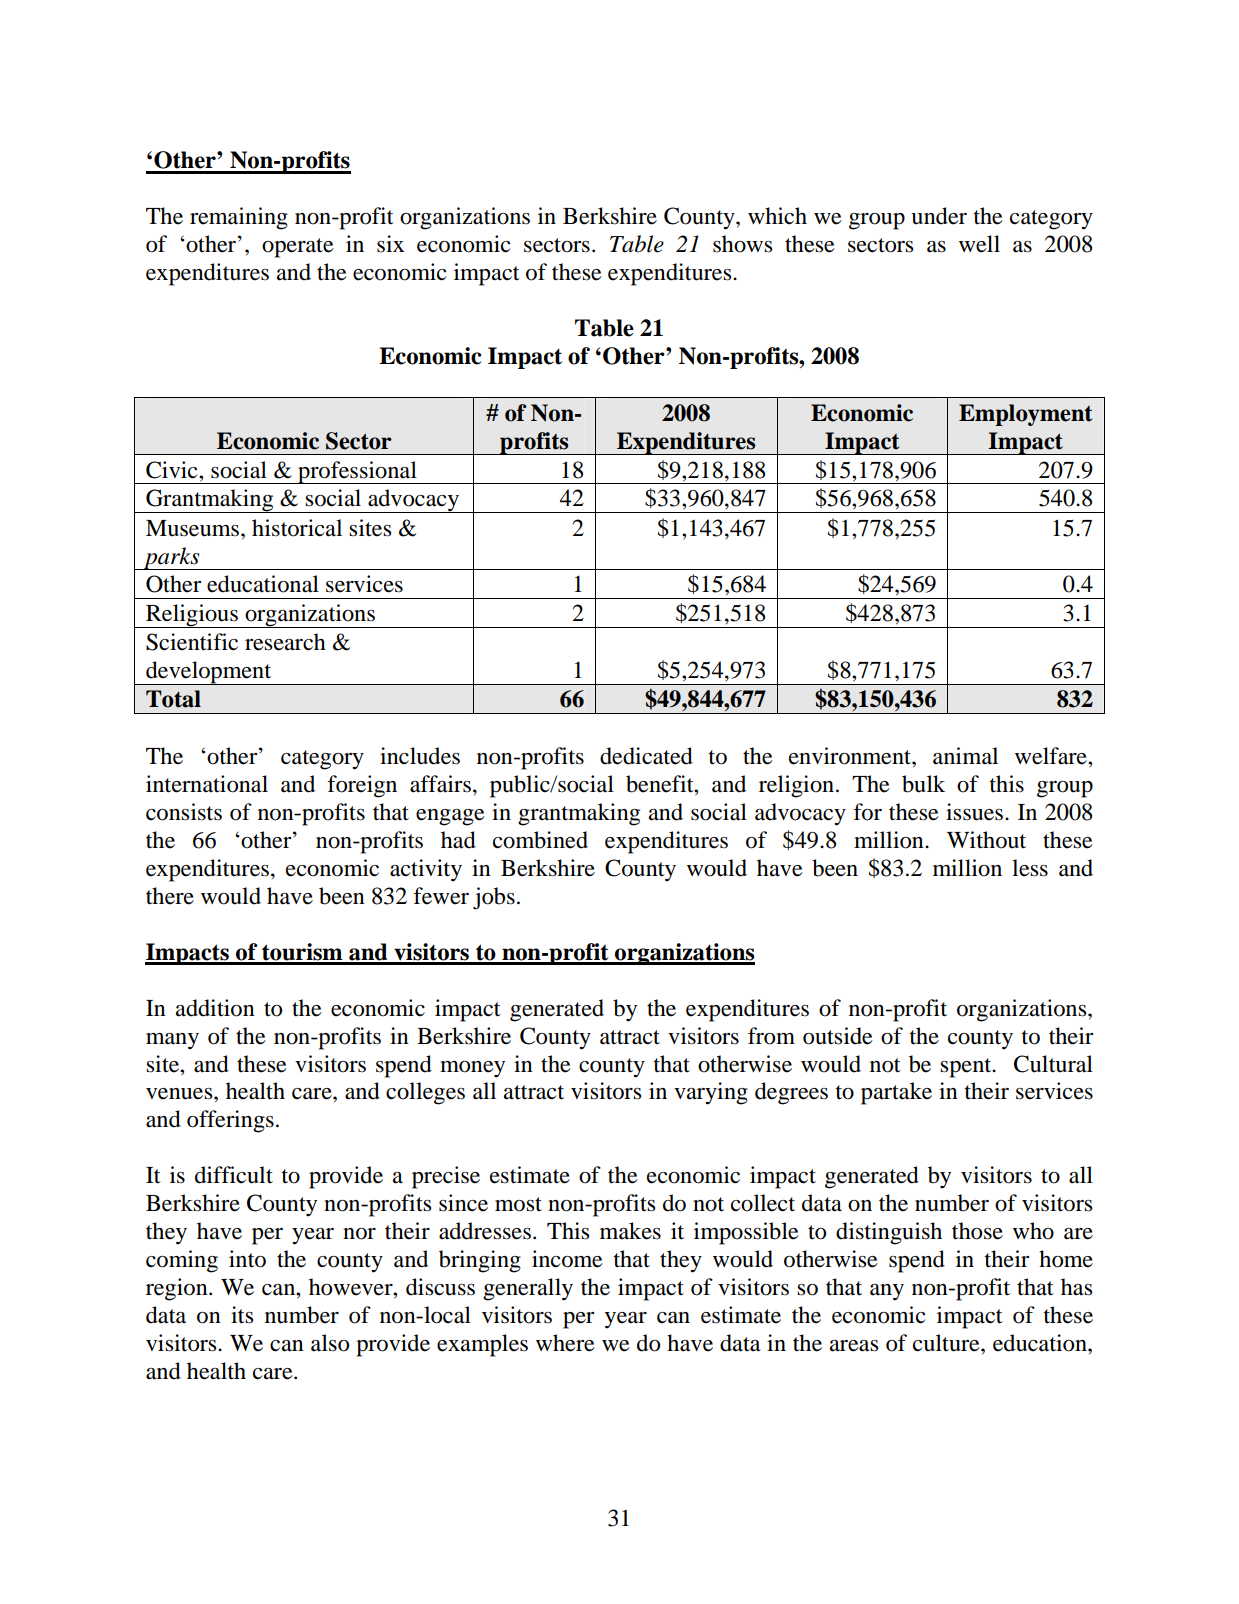 The width and height of the screenshot is (1239, 1604). Describe the element at coordinates (965, 756) in the screenshot. I see `animal` at that location.
